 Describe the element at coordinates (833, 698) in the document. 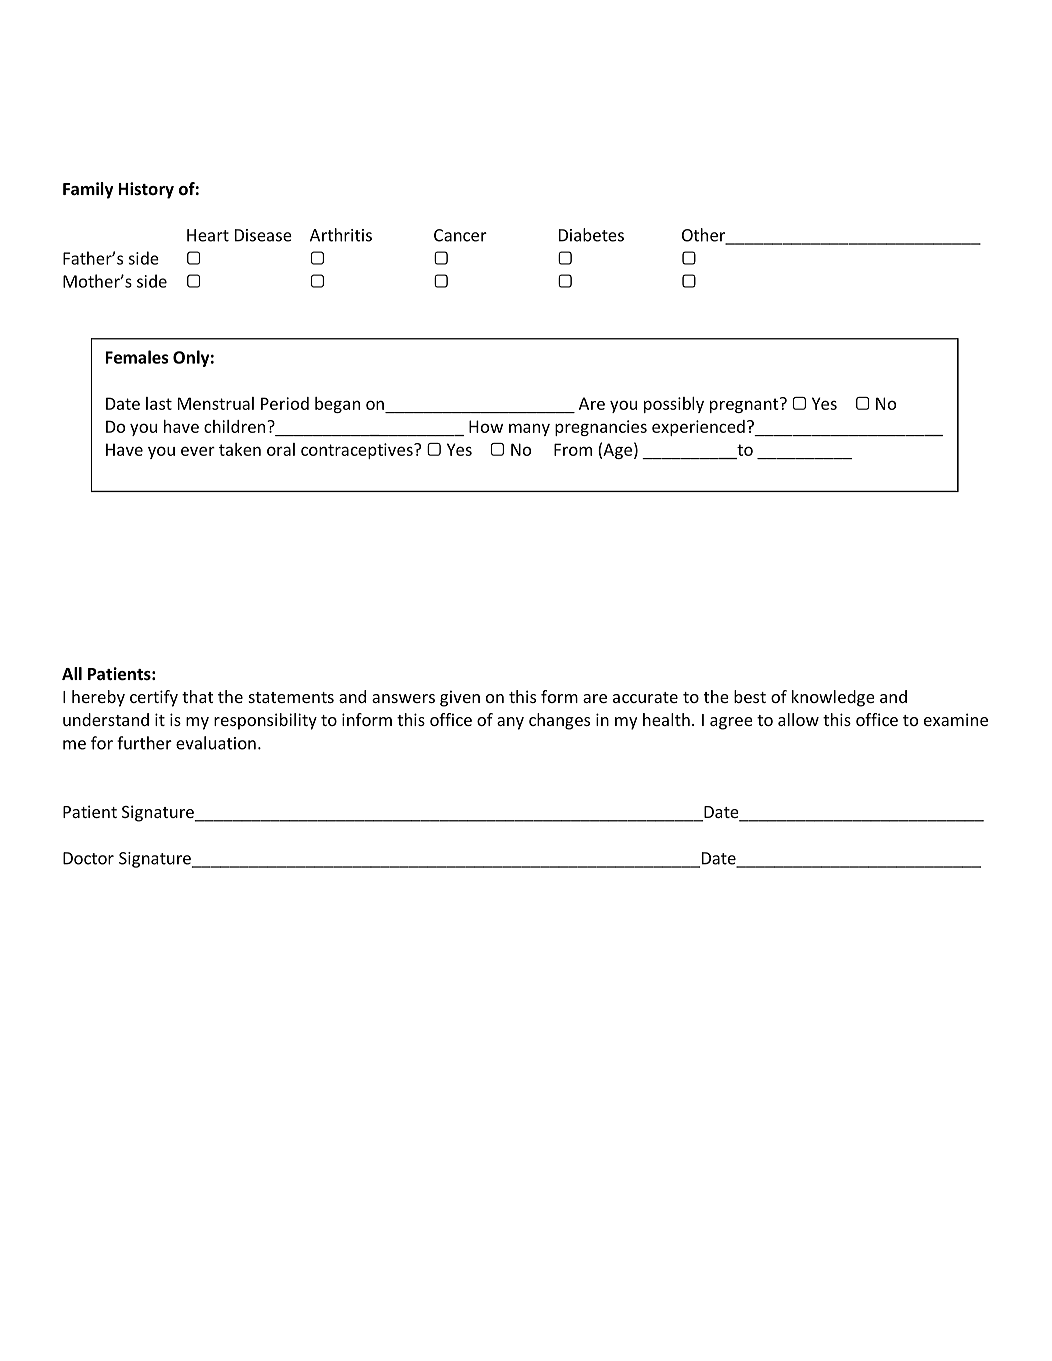

I see `knowledge` at that location.
